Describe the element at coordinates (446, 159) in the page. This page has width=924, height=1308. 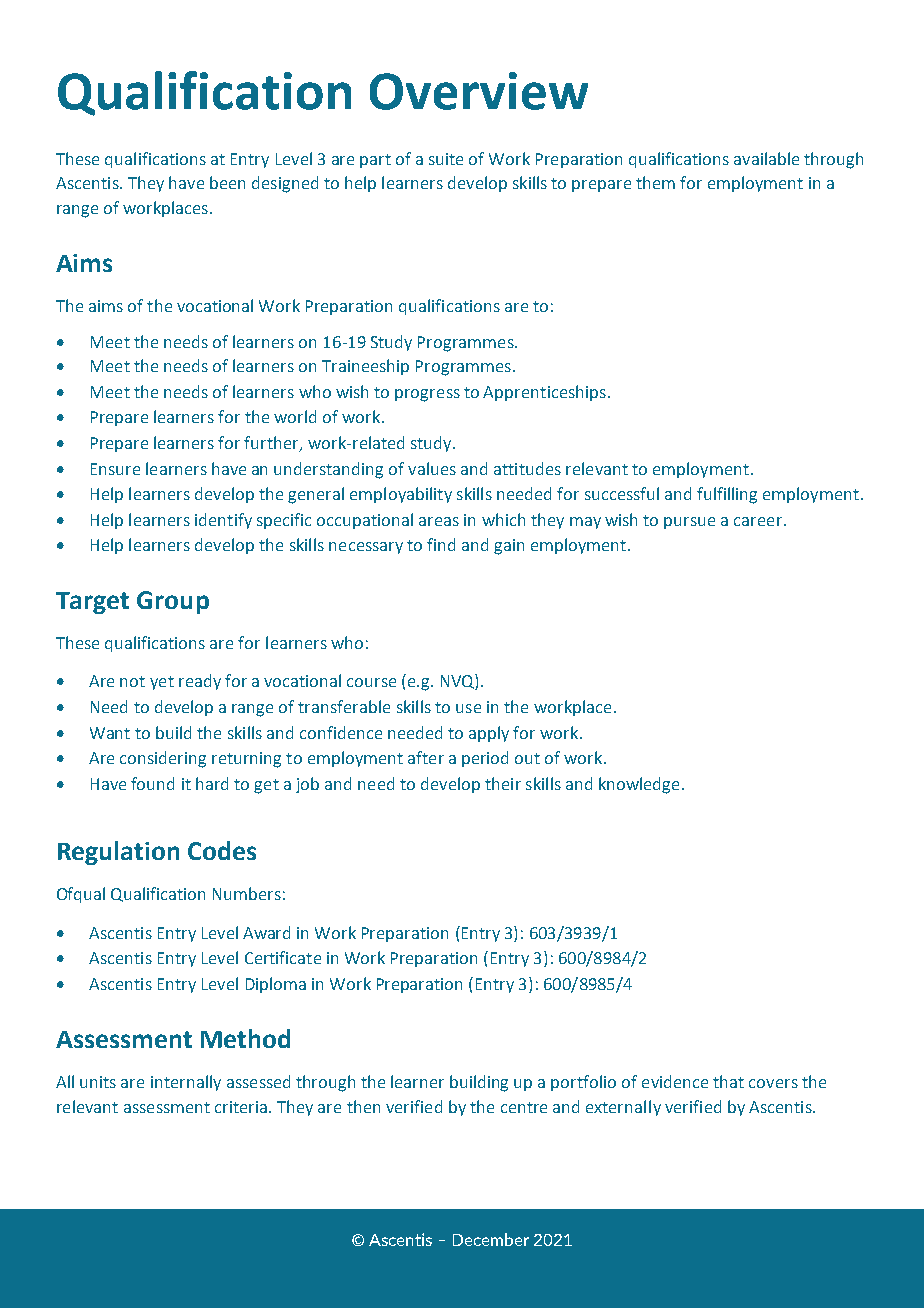
I see `suite` at that location.
